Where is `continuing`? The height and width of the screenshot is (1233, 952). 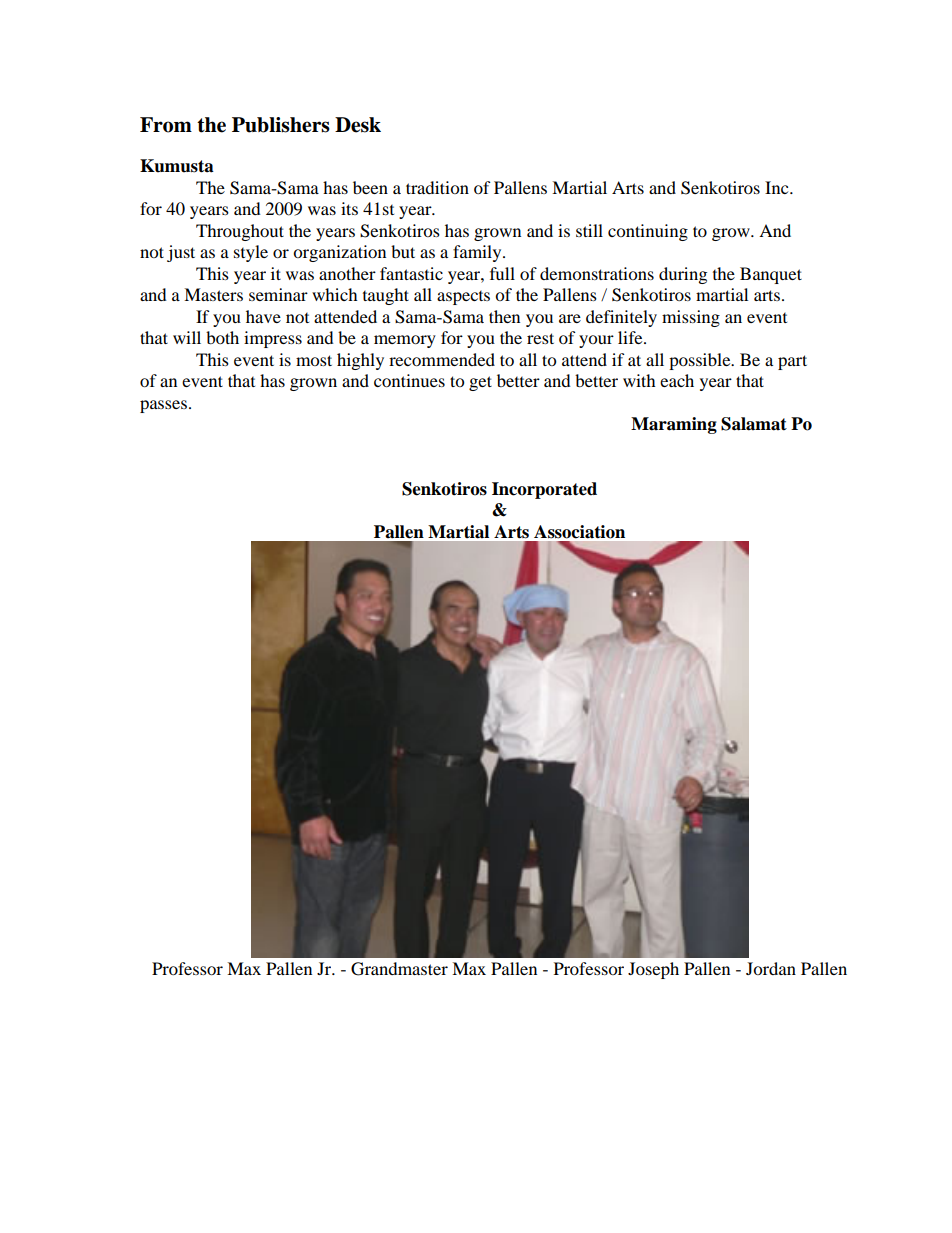
continuing is located at coordinates (648, 232).
